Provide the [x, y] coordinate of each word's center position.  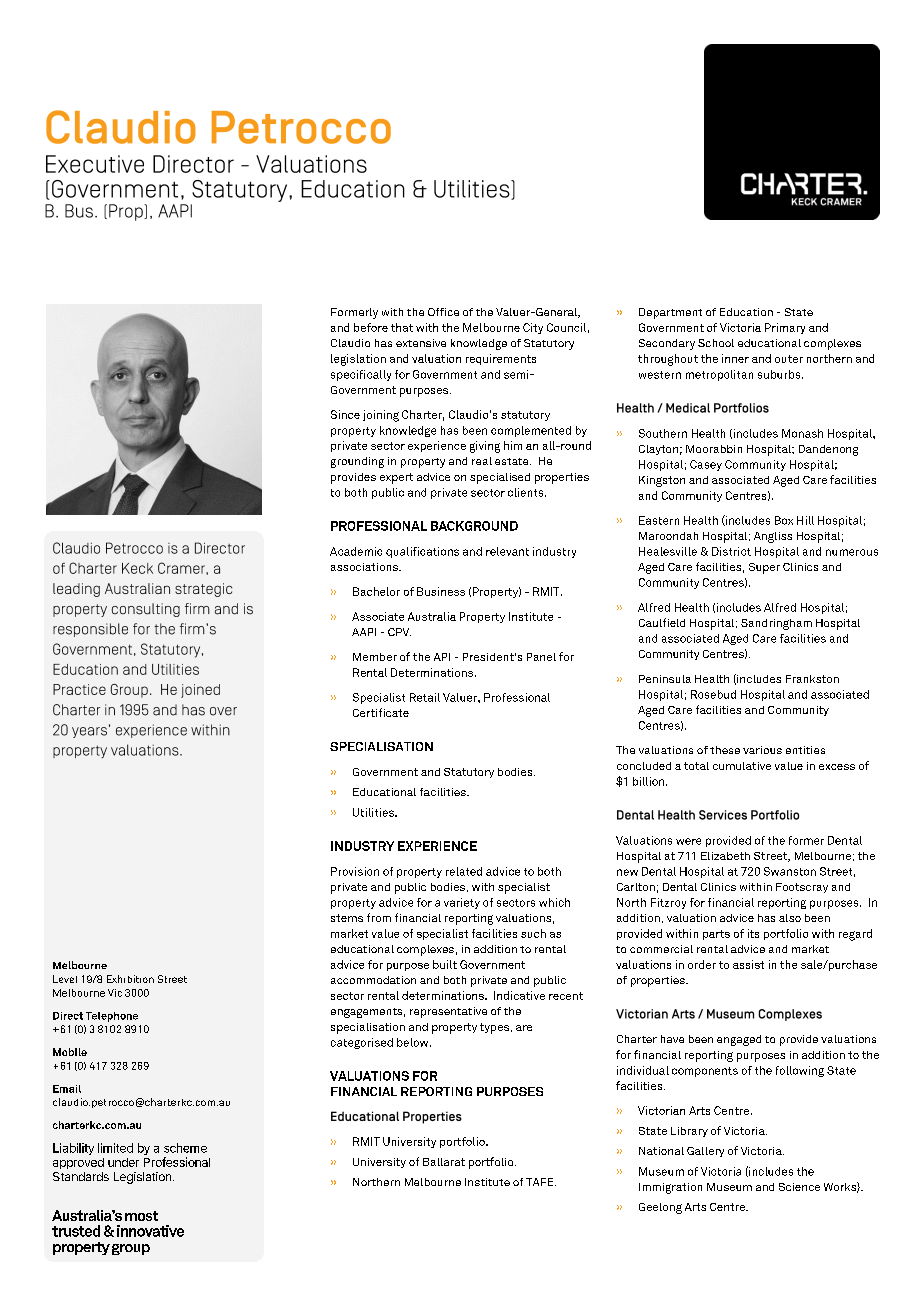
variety [462, 903]
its [753, 933]
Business [441, 591]
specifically [361, 375]
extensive [421, 343]
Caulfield [662, 622]
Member [375, 657]
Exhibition [130, 979]
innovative [150, 1231]
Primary [785, 328]
